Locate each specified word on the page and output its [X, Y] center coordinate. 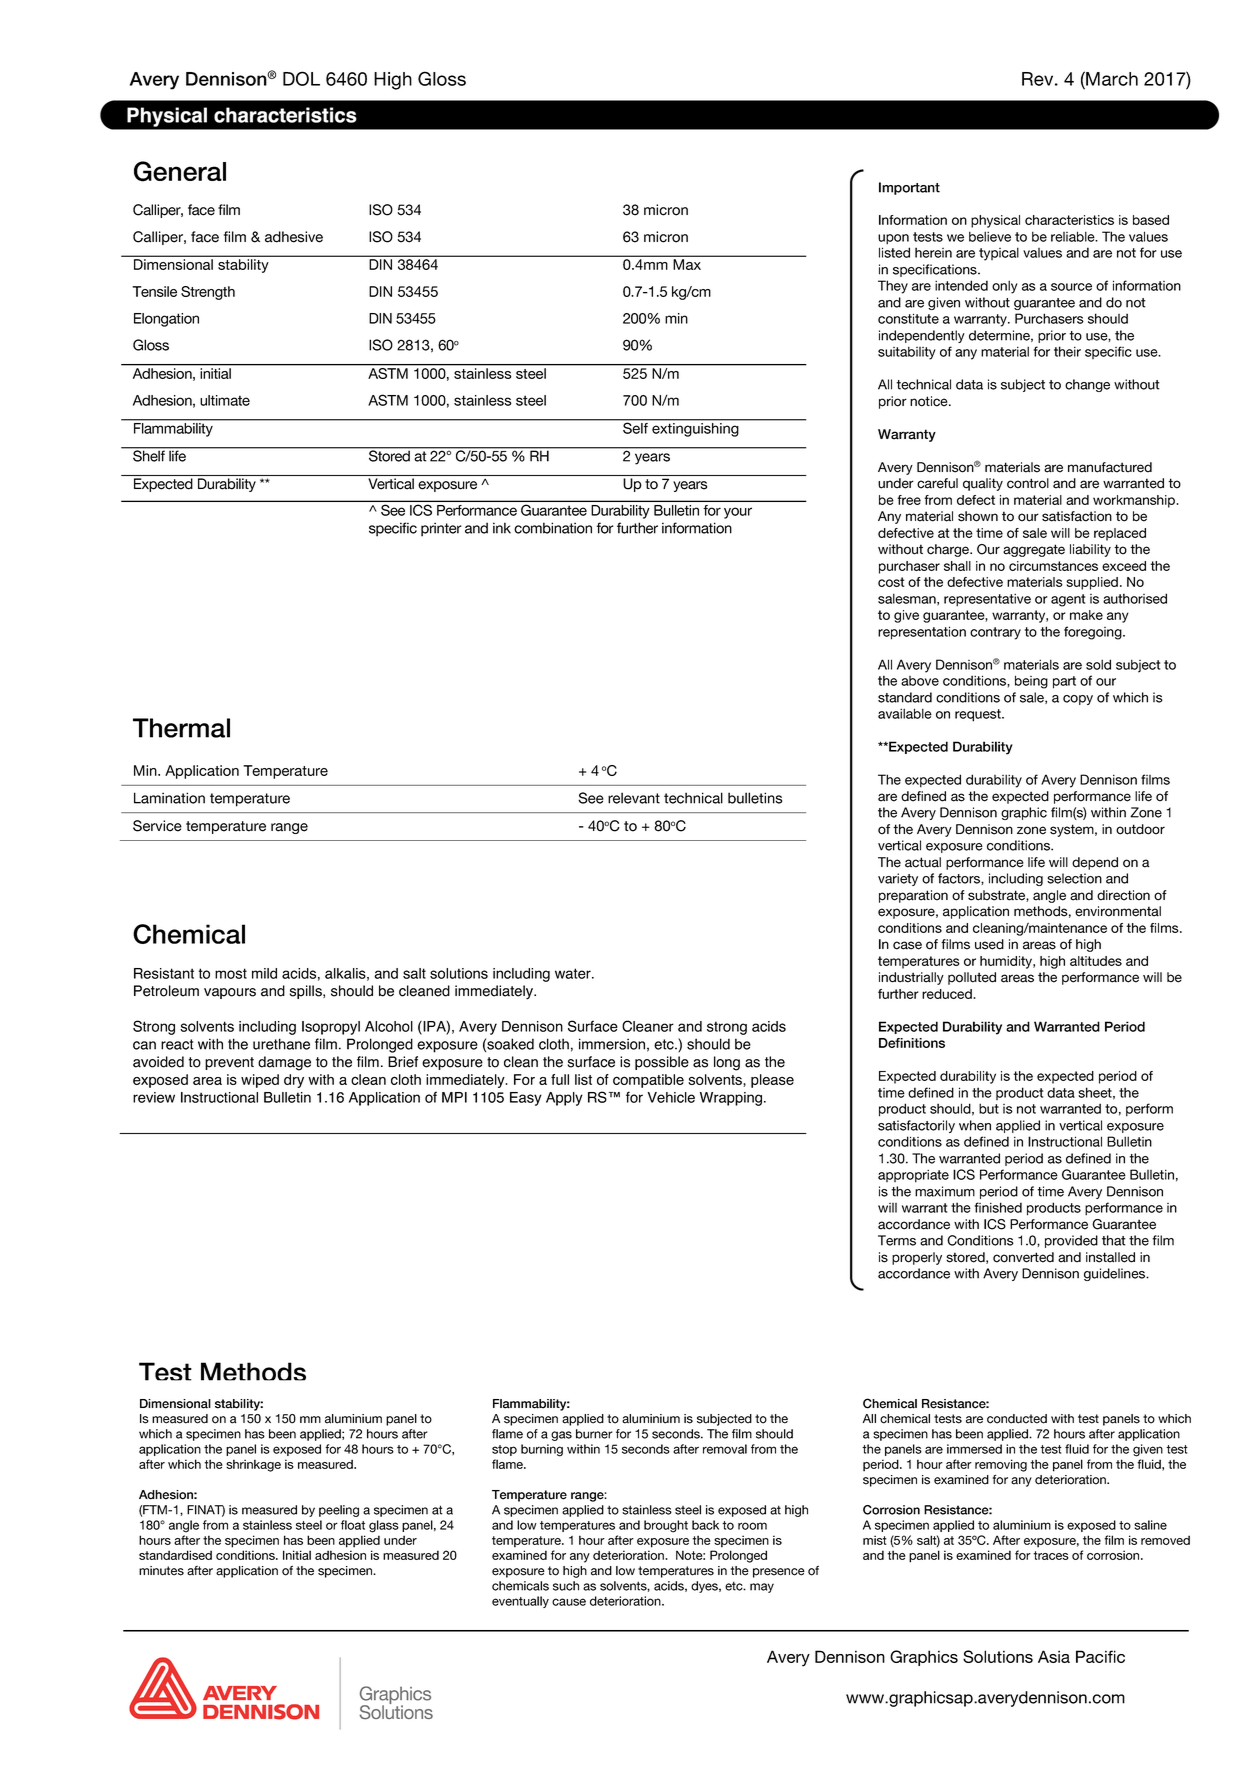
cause [569, 1602]
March [1111, 78]
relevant [634, 798]
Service [157, 826]
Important [909, 188]
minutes [161, 1571]
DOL [301, 78]
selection [1074, 878]
